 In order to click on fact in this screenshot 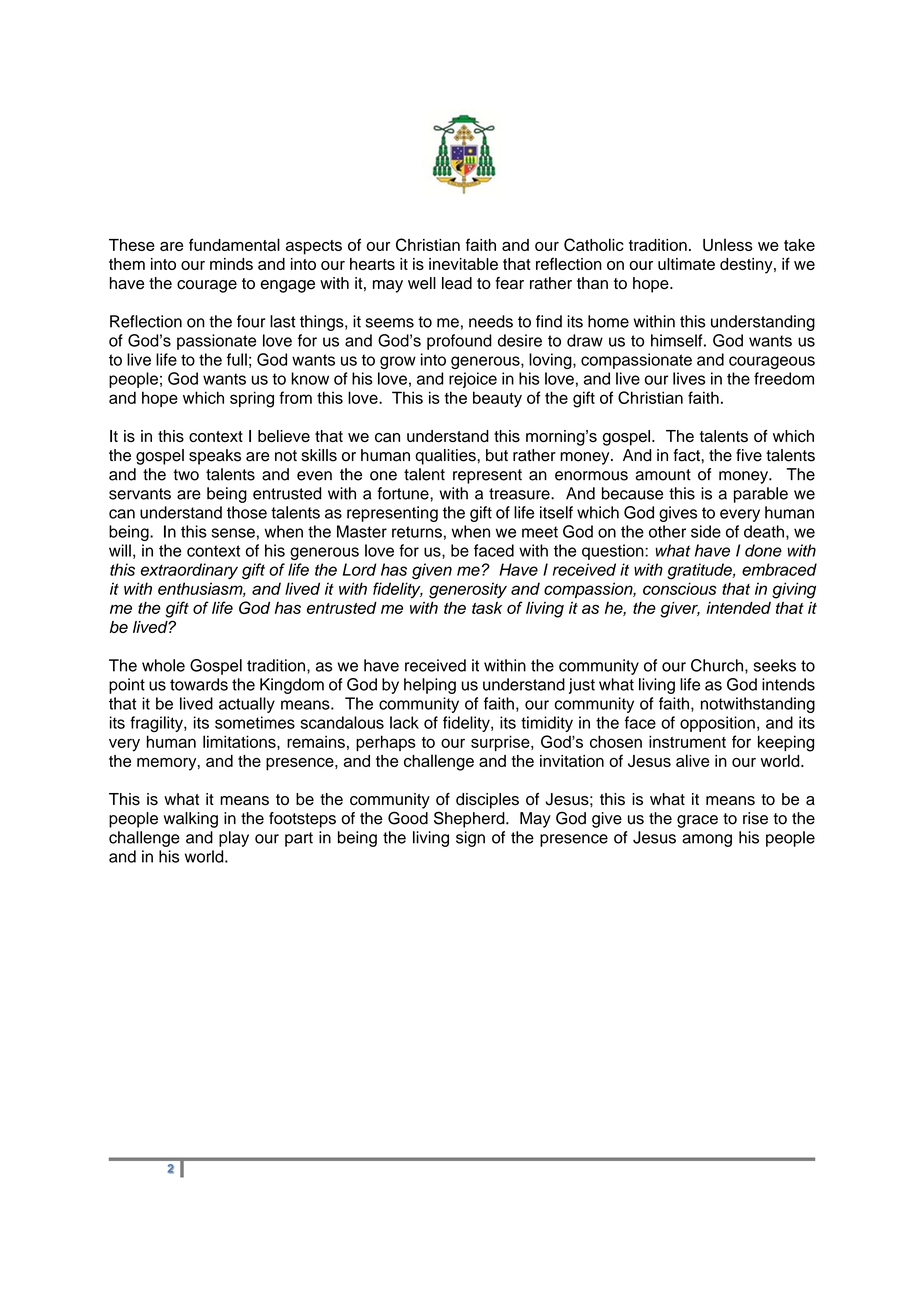, I will do `click(687, 455)`.
